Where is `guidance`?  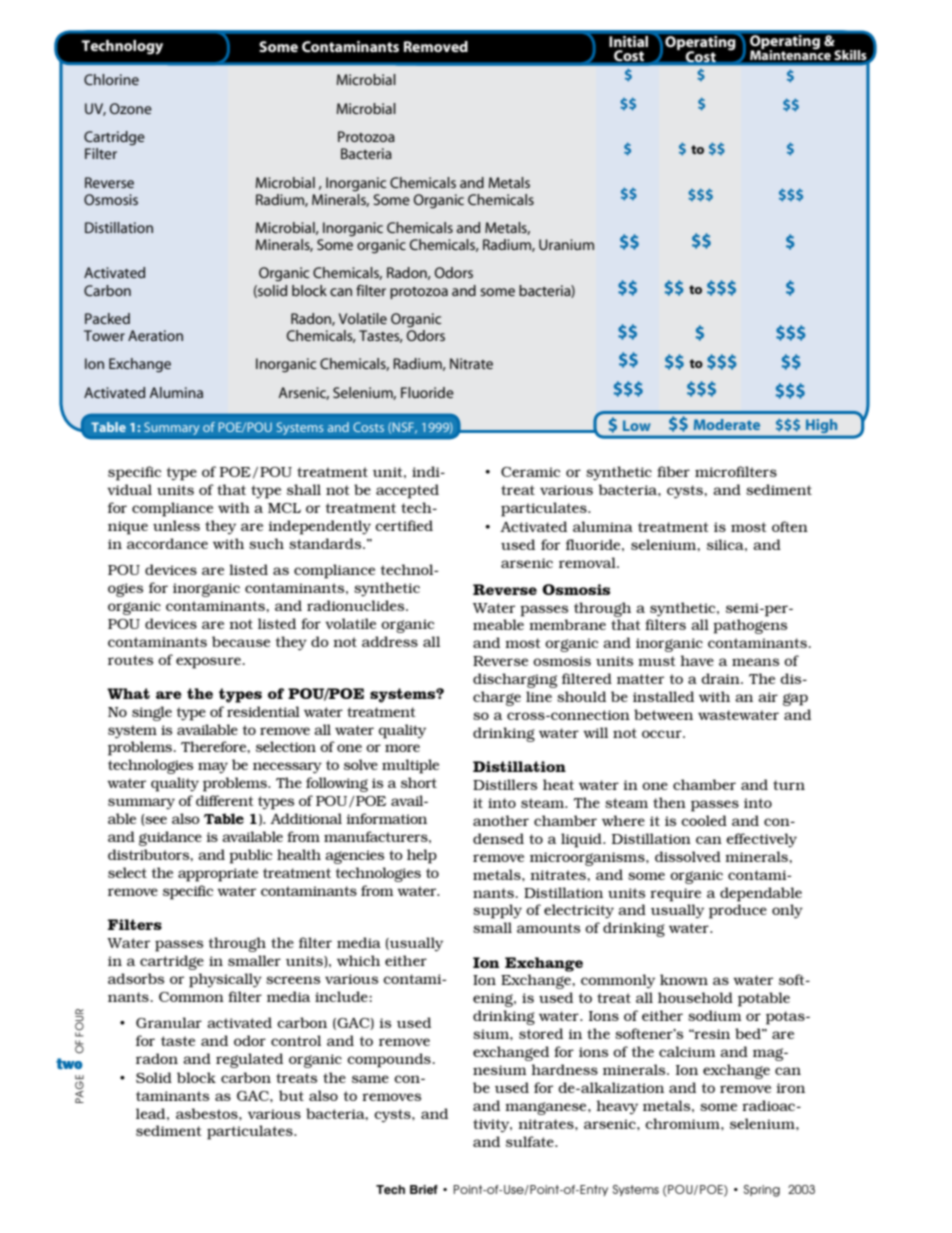
guidance is located at coordinates (170, 838).
